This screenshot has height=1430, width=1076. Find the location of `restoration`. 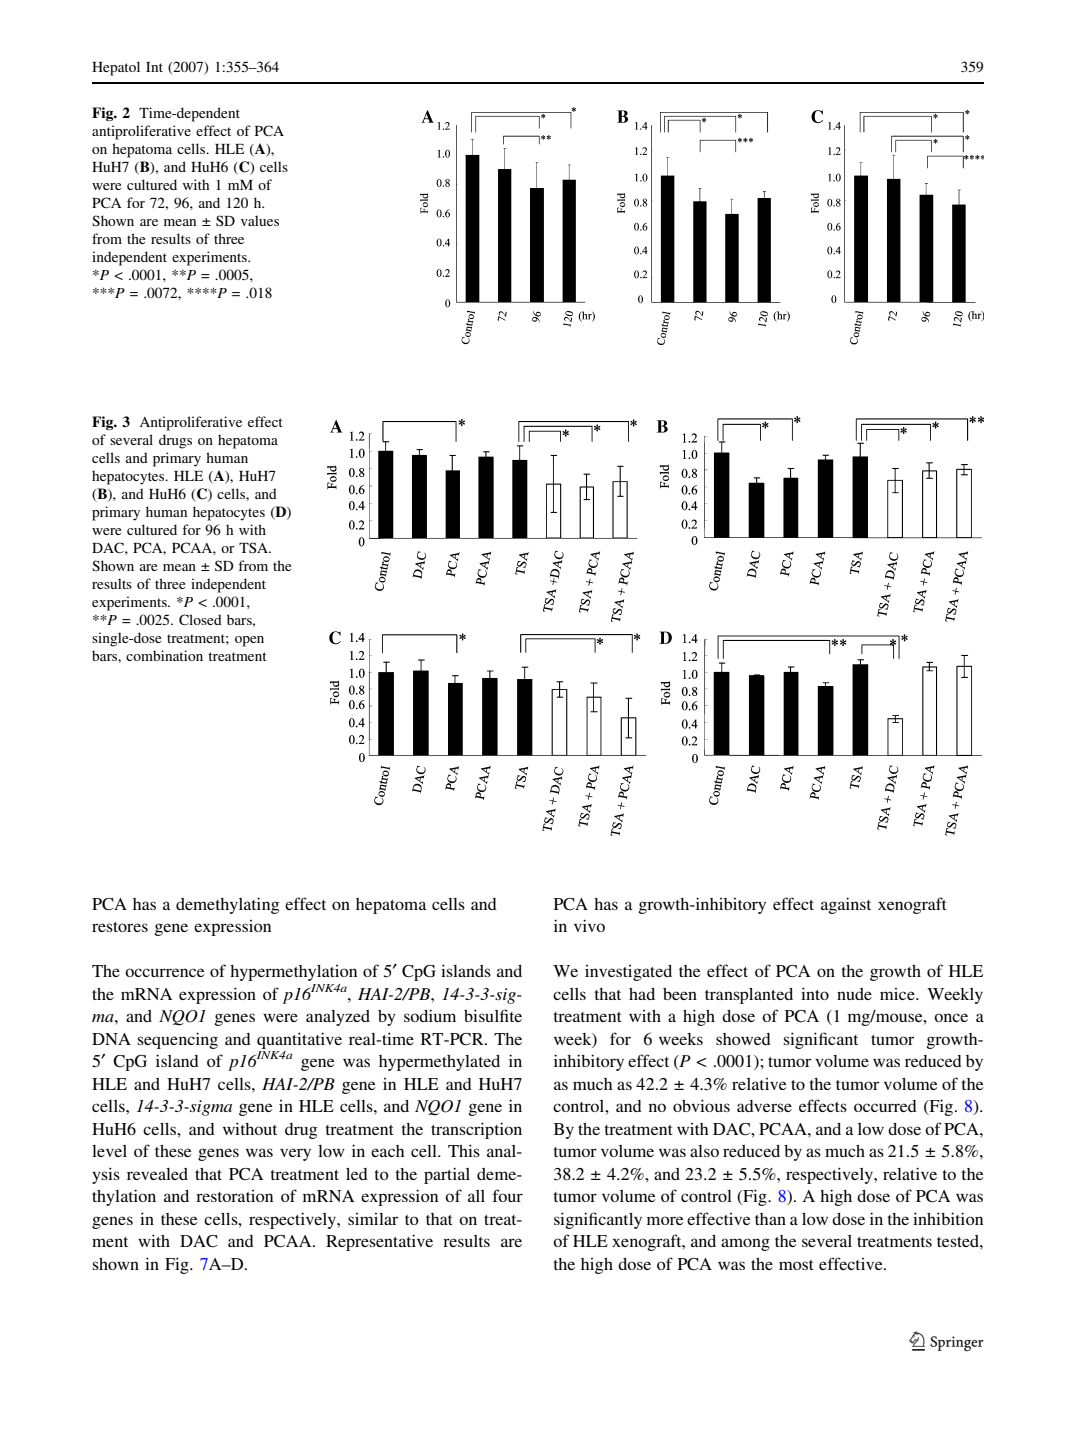

restoration is located at coordinates (234, 1196).
